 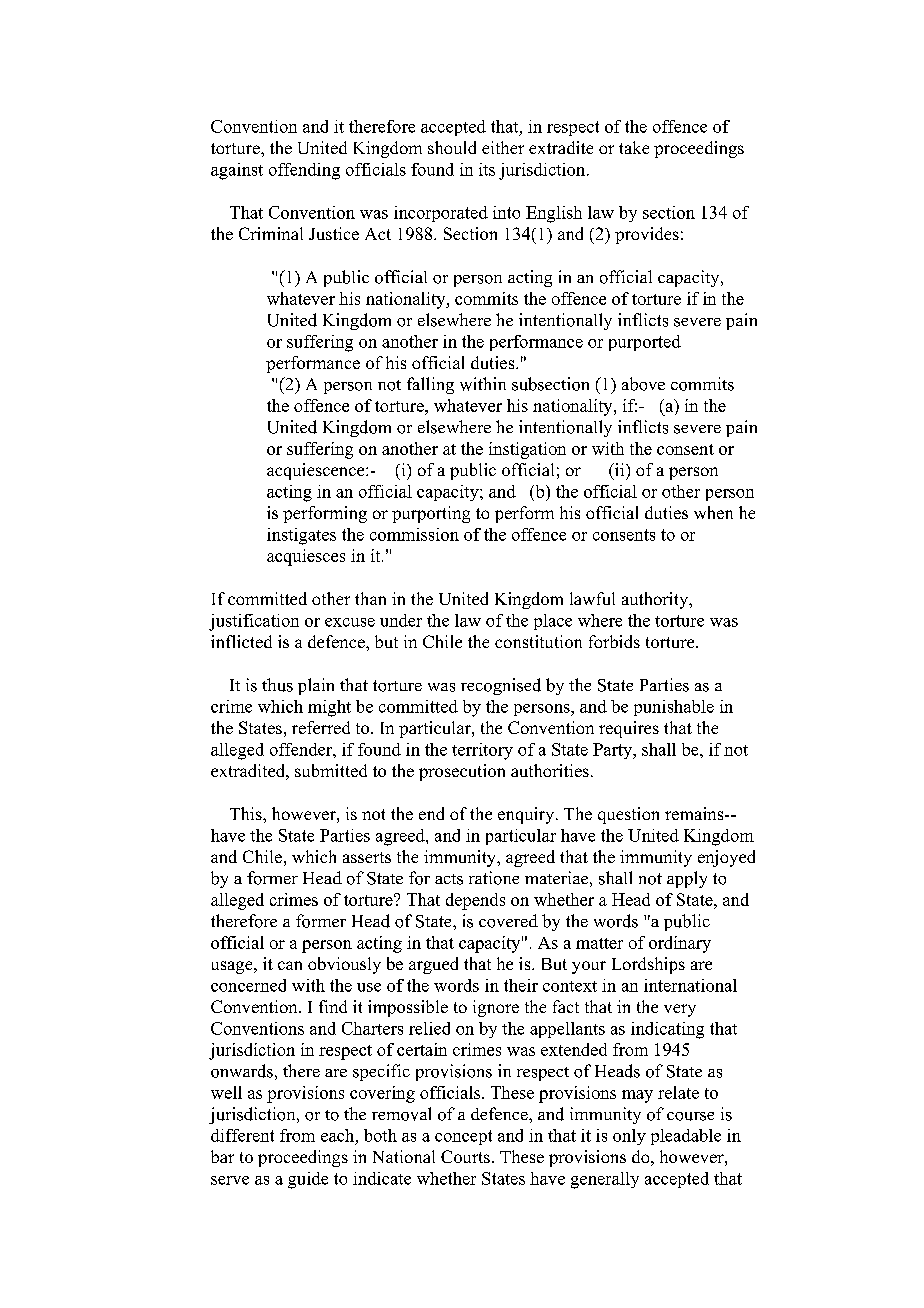 I want to click on offending, so click(x=304, y=171).
